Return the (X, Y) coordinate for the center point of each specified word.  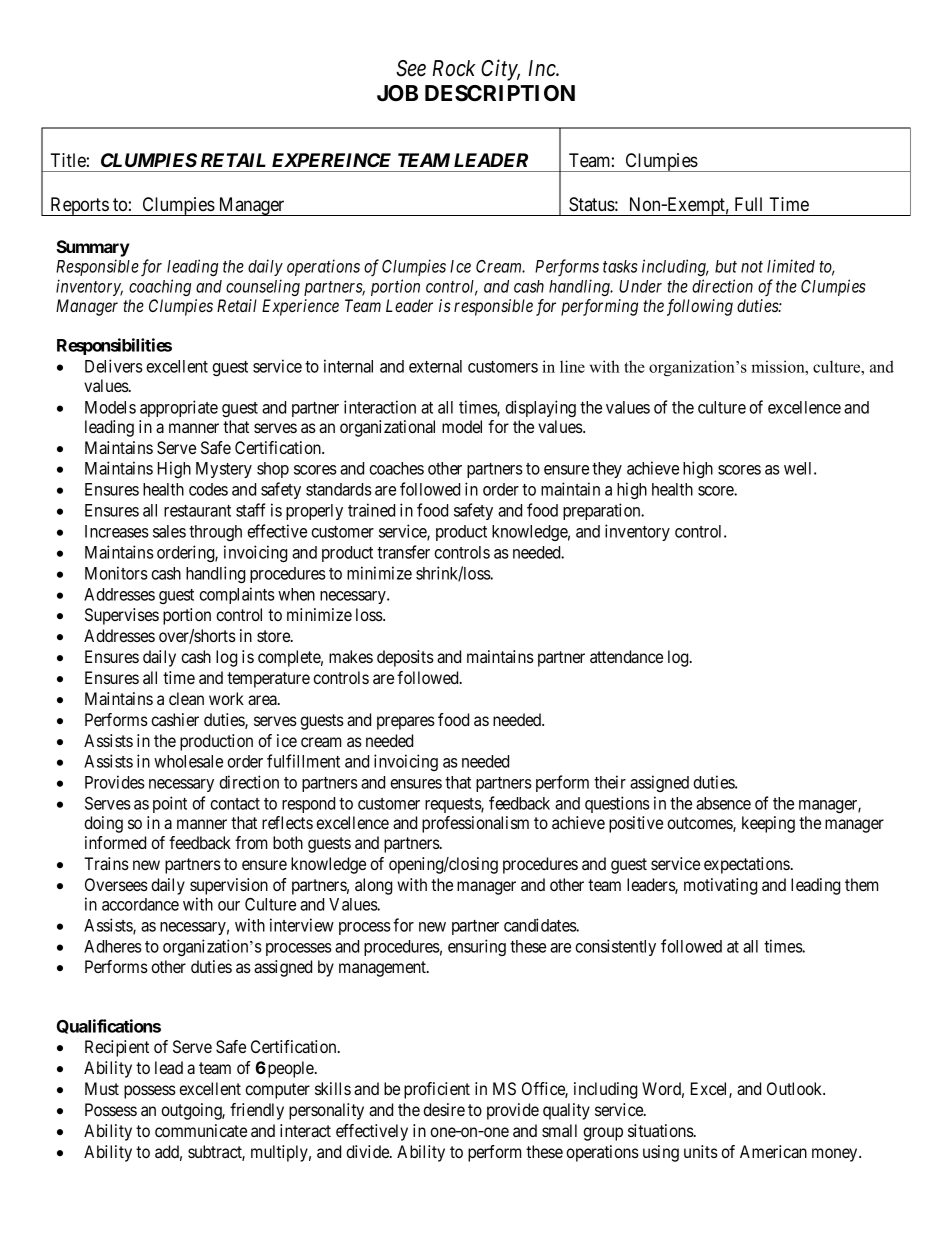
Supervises (122, 616)
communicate (201, 1130)
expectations (747, 865)
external (435, 366)
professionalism (475, 824)
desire (444, 1109)
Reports (79, 206)
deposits (405, 658)
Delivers (114, 366)
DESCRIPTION (500, 93)
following (700, 307)
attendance (626, 656)
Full (748, 204)
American (773, 1151)
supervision (229, 886)
